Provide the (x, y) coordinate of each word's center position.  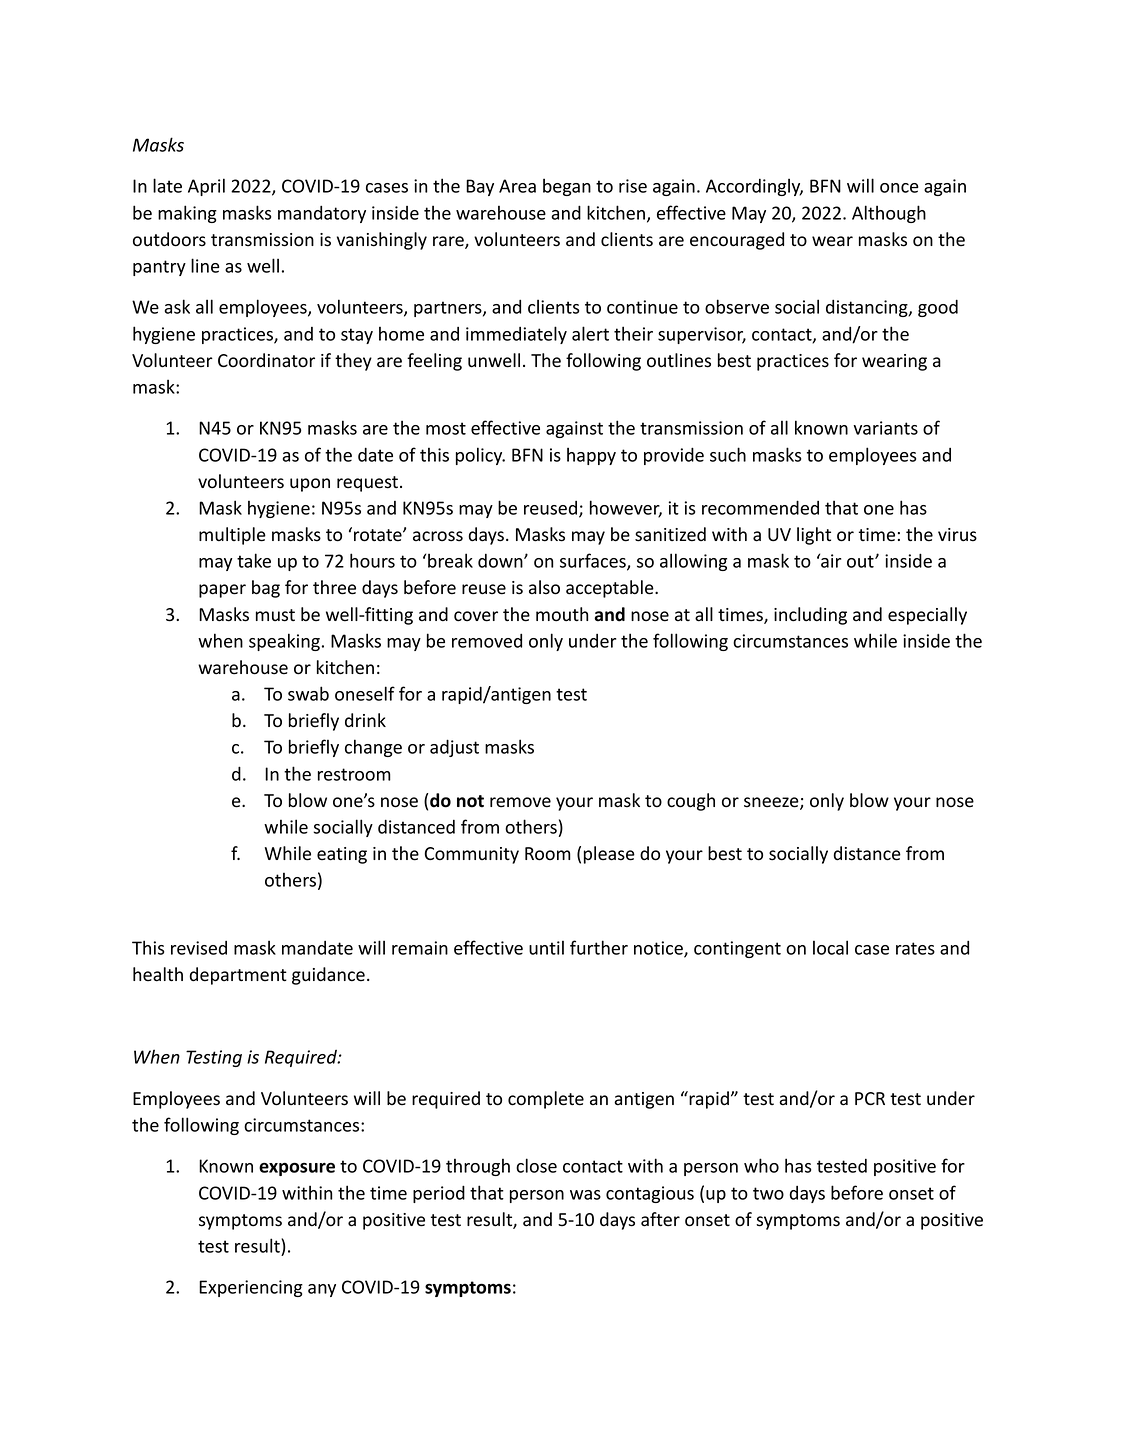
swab (308, 693)
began (567, 187)
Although (889, 214)
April (206, 187)
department (238, 976)
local (830, 947)
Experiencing (251, 1288)
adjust (454, 748)
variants (885, 428)
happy (591, 456)
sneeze (772, 803)
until (546, 947)
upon (310, 485)
